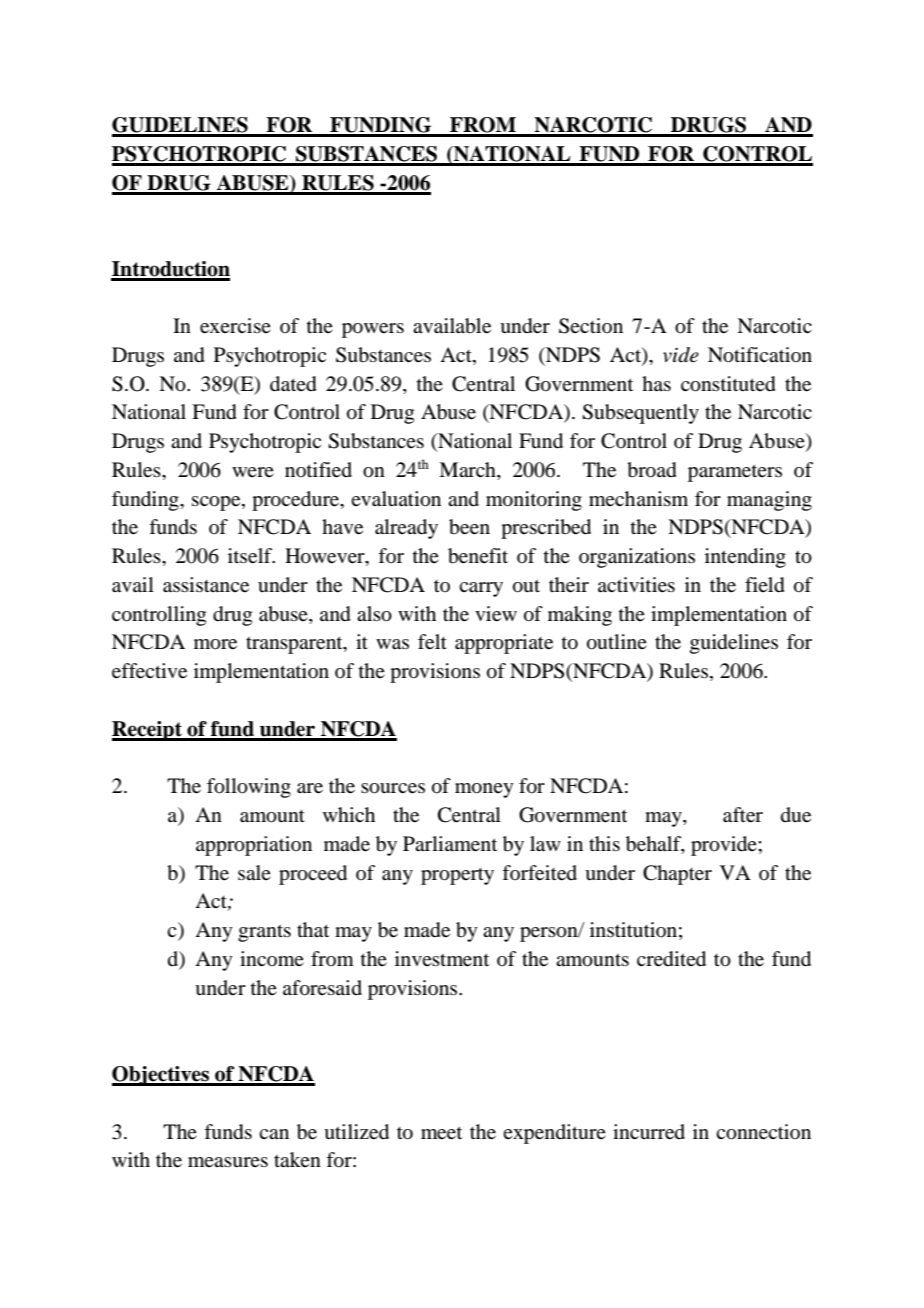 This document has height=1308, width=924. What do you see at coordinates (254, 872) in the document?
I see `sale` at bounding box center [254, 872].
